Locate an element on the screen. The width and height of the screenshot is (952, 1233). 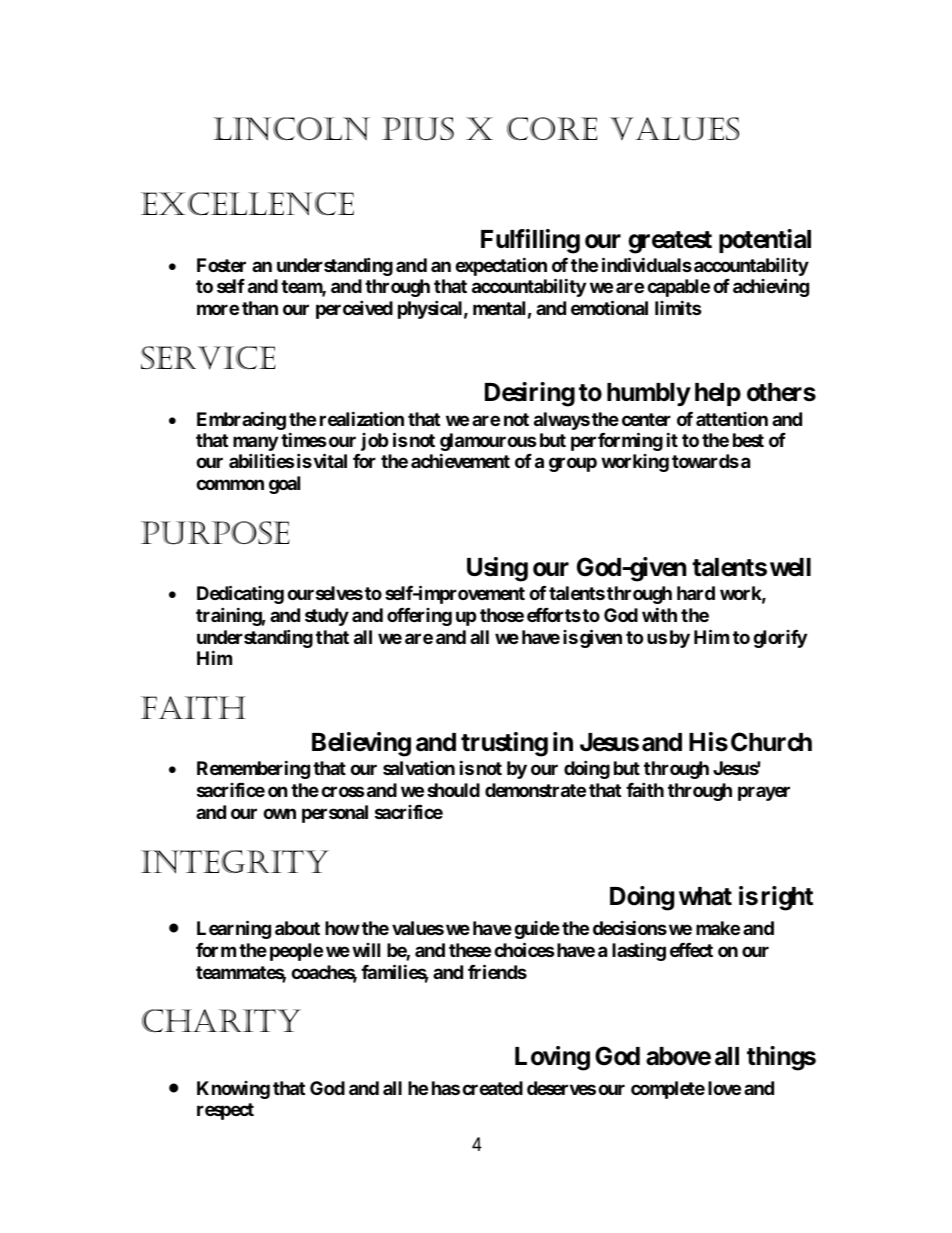
Core is located at coordinates (552, 128).
